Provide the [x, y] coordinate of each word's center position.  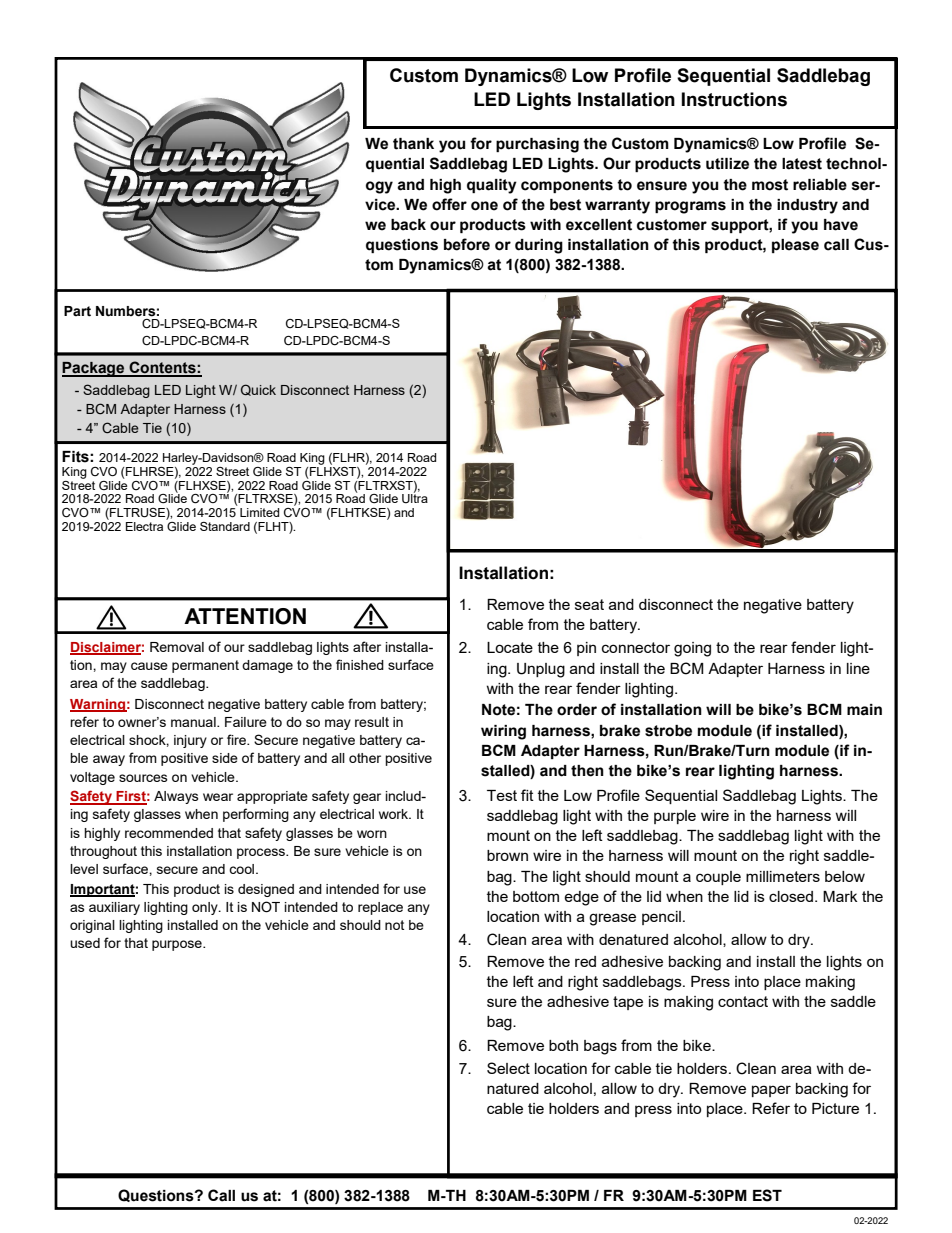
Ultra [415, 498]
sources [143, 778]
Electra [144, 526]
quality [492, 186]
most [770, 185]
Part [77, 311]
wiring [503, 732]
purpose [178, 945]
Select [508, 1068]
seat [589, 604]
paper [771, 1091]
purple [675, 817]
